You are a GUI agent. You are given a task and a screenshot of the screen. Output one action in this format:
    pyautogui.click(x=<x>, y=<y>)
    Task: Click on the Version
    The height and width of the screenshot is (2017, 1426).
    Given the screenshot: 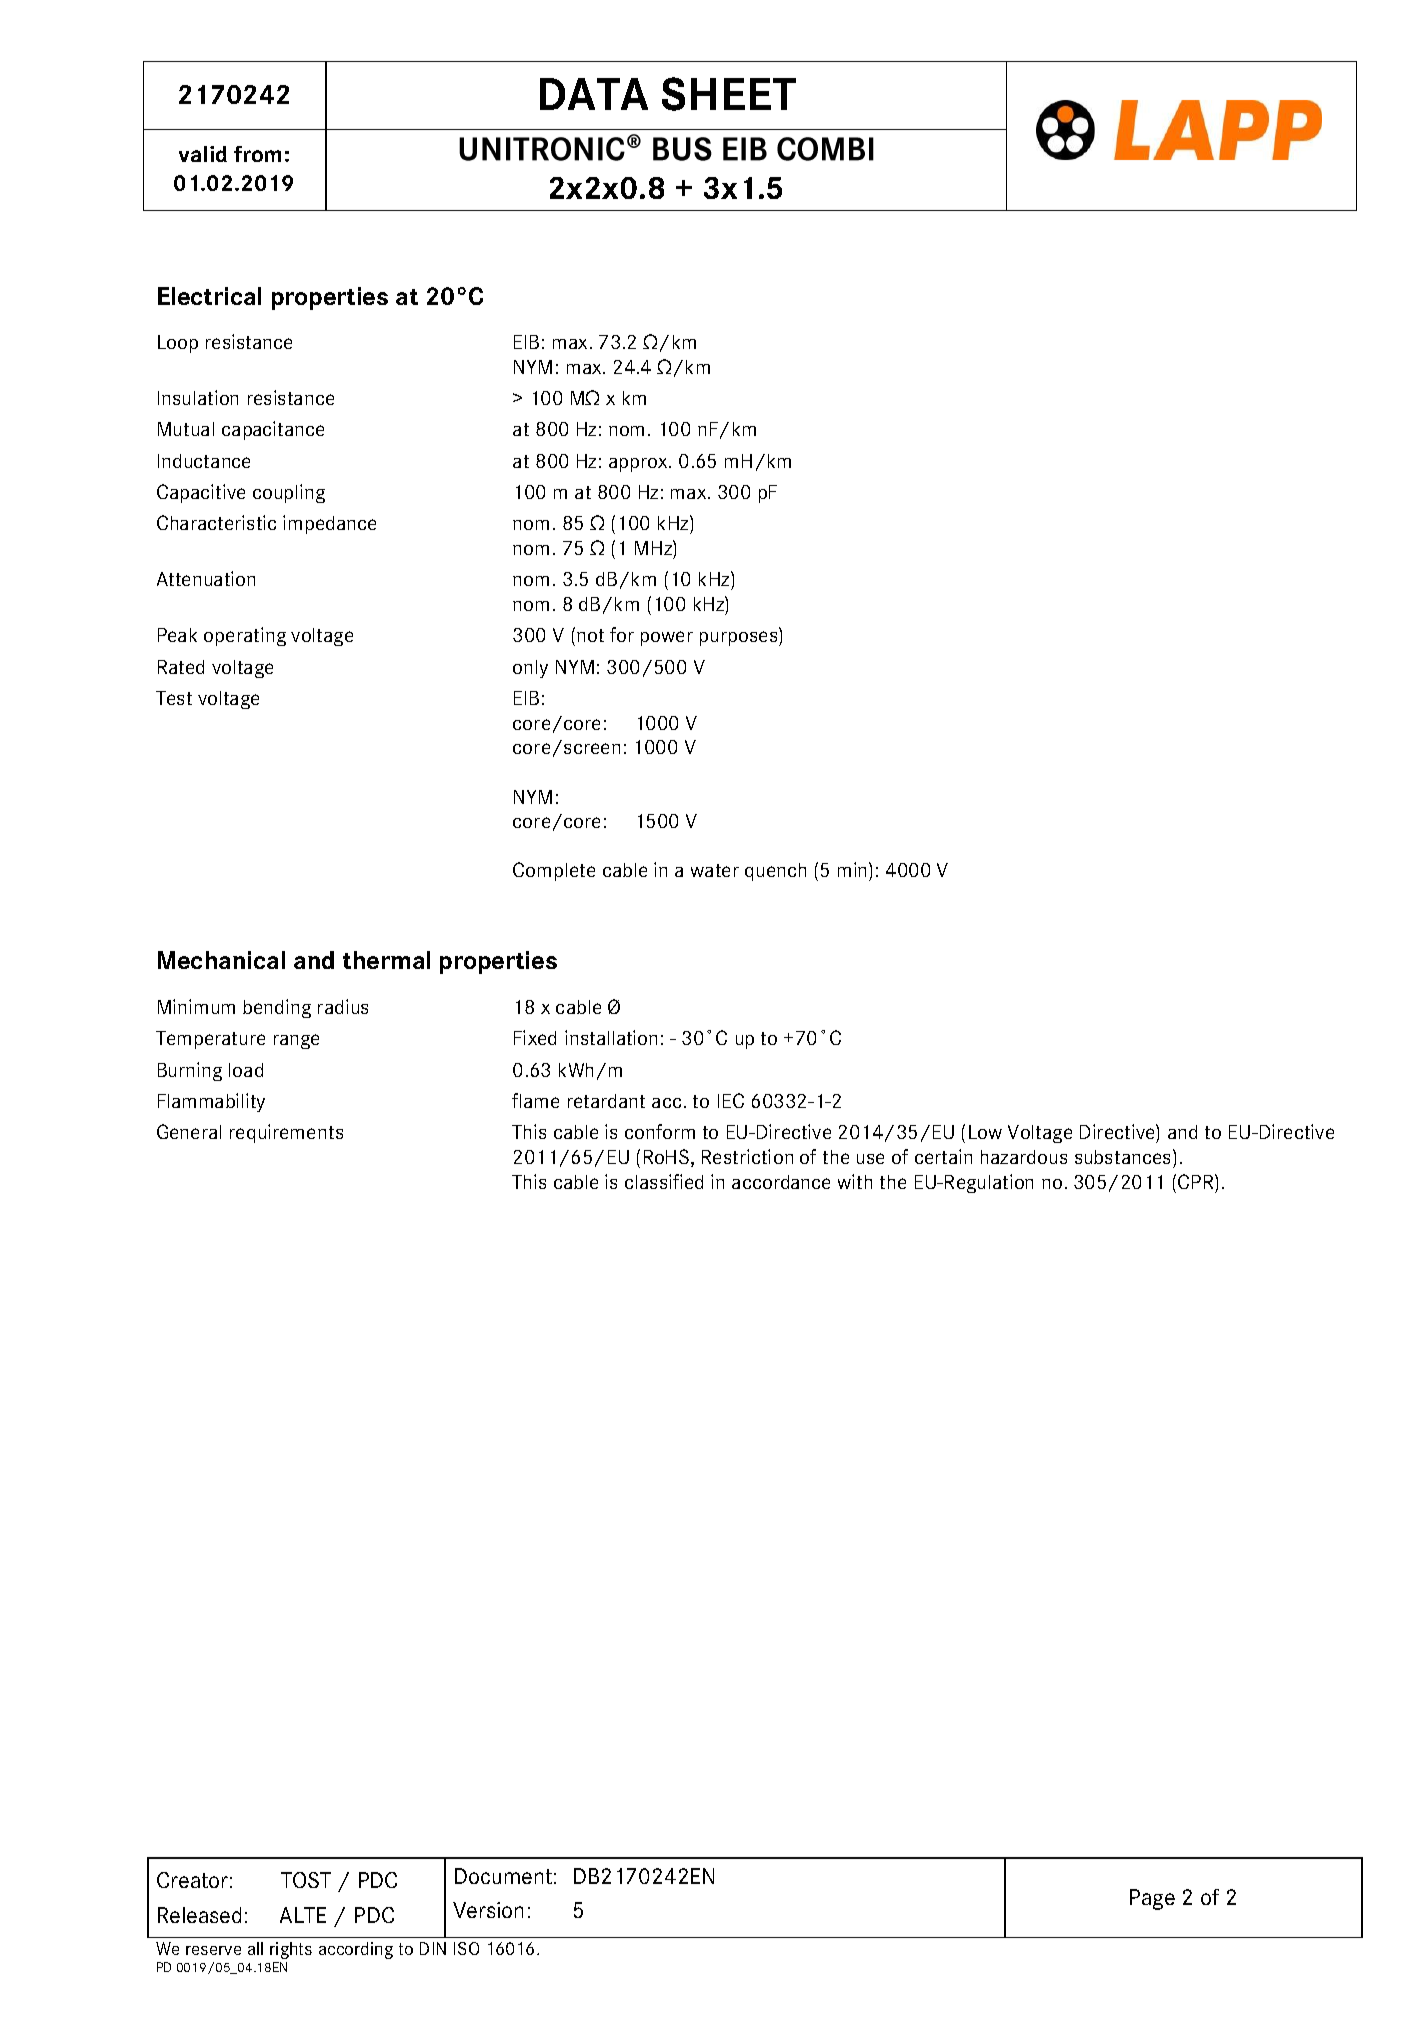 What is the action you would take?
    pyautogui.click(x=488, y=1910)
